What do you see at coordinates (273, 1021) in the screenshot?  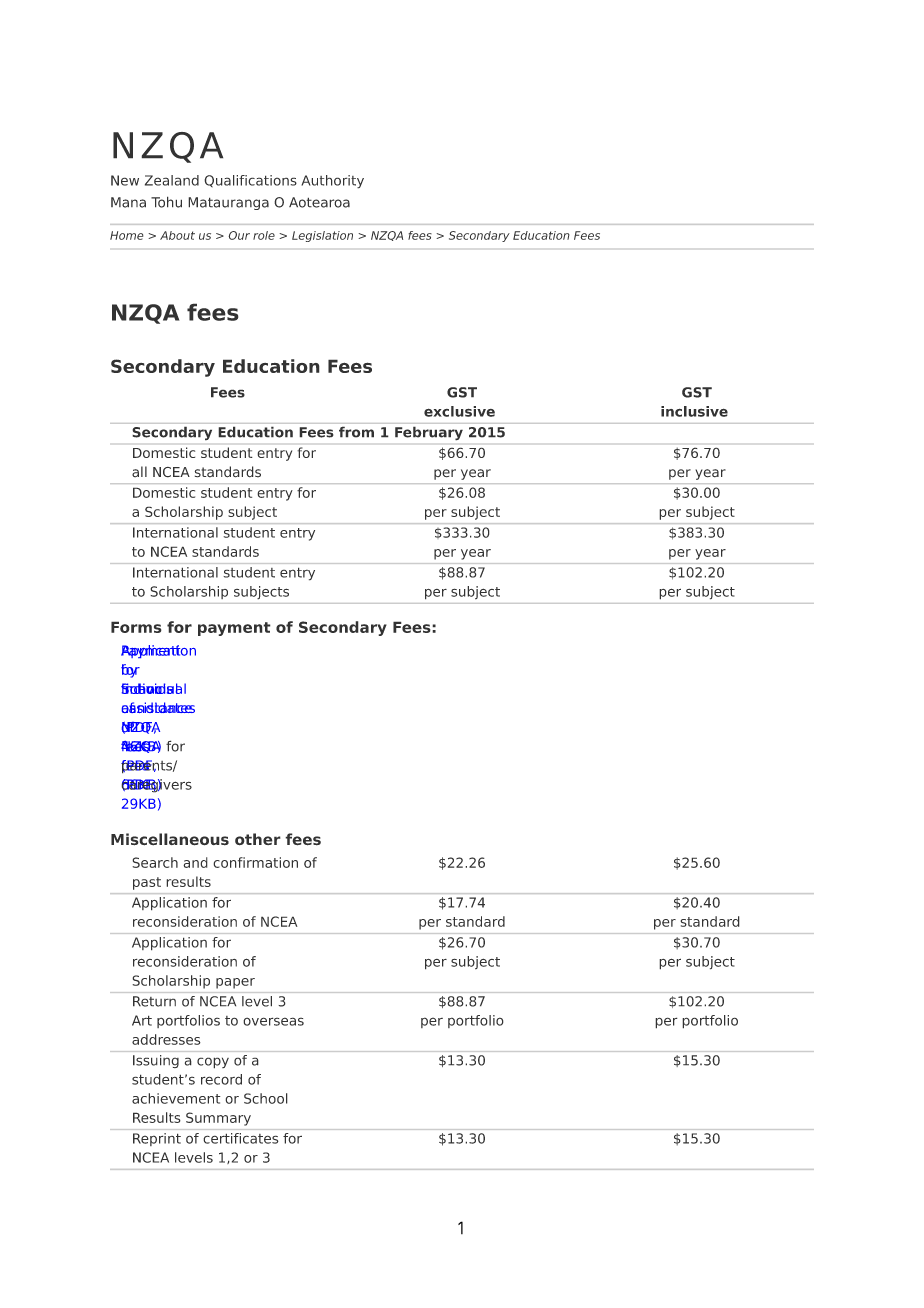 I see `overseas` at bounding box center [273, 1021].
